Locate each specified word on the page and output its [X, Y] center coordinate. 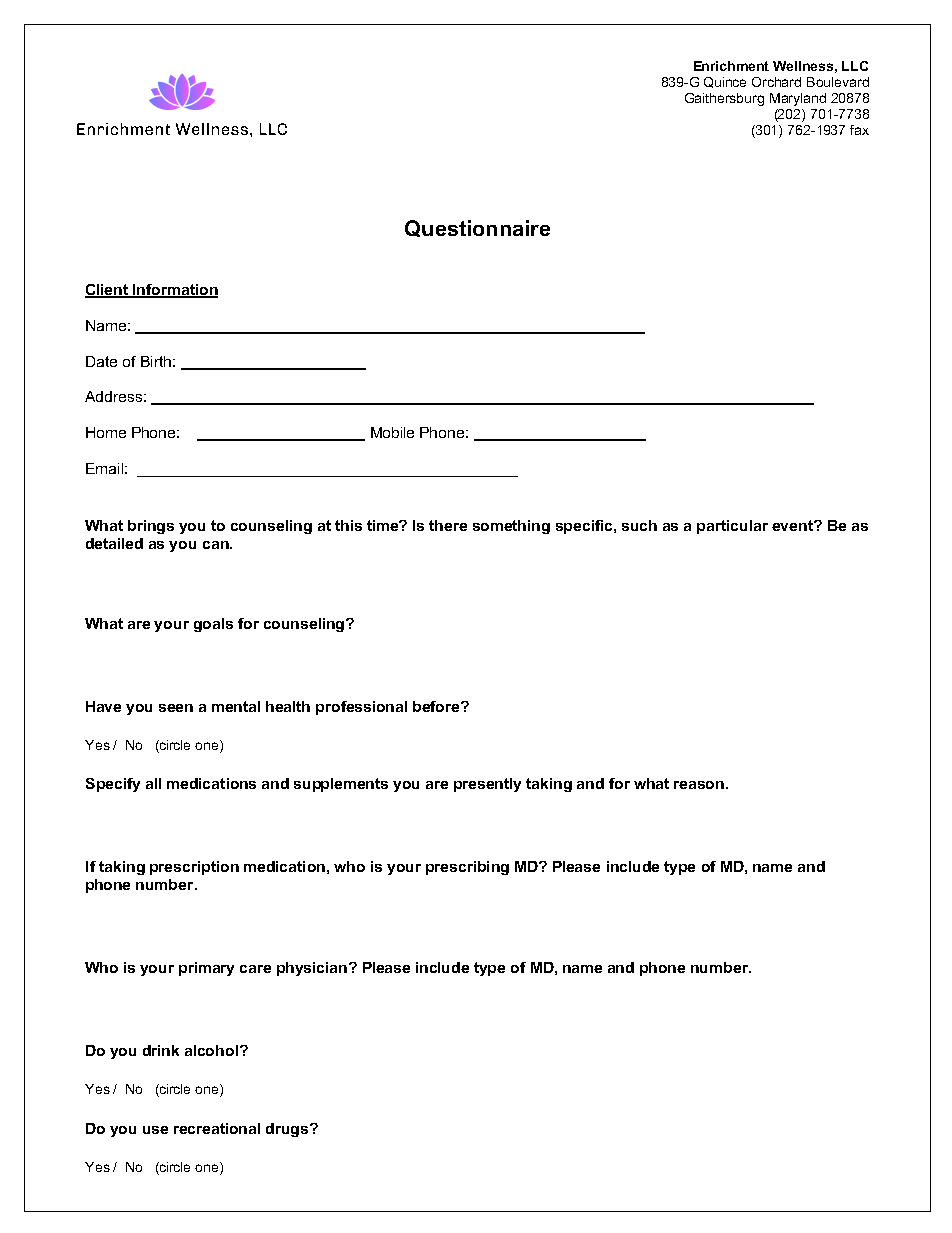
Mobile [392, 432]
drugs [288, 1130]
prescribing [467, 868]
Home [106, 432]
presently [487, 785]
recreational [217, 1128]
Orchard [776, 82]
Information [175, 290]
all [153, 783]
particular [732, 527]
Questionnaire [477, 228]
